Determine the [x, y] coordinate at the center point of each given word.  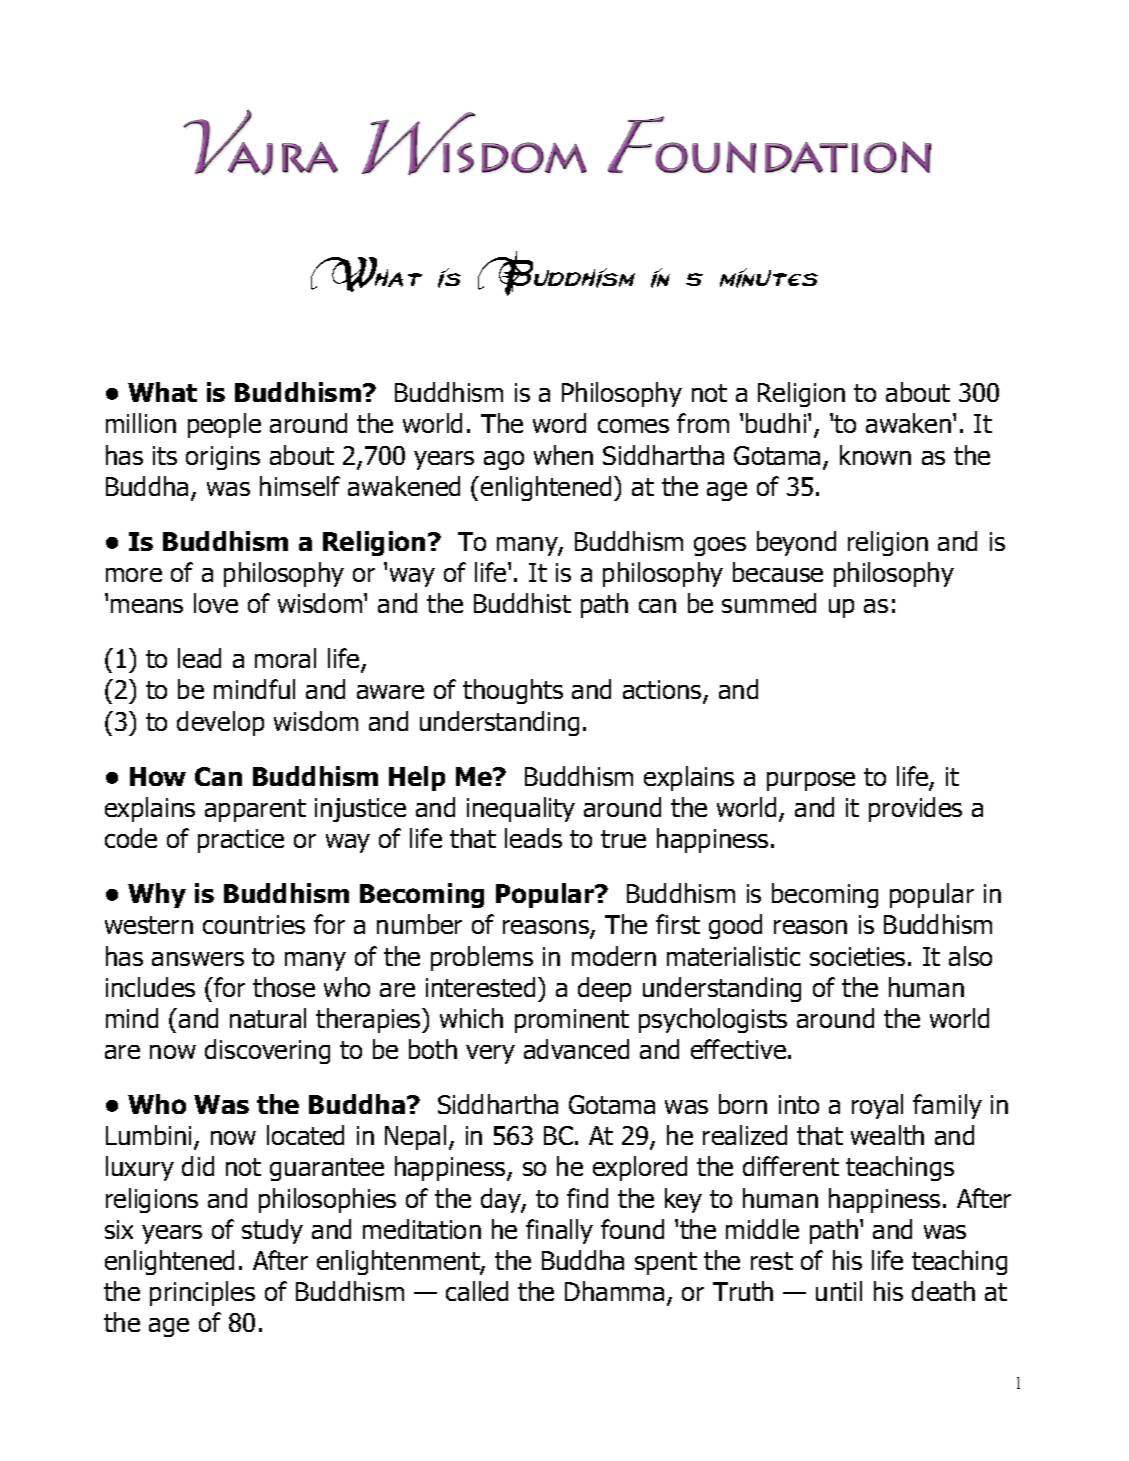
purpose [811, 781]
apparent [255, 810]
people [224, 425]
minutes [769, 278]
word [559, 423]
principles [202, 1293]
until [839, 1291]
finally [559, 1231]
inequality [521, 809]
